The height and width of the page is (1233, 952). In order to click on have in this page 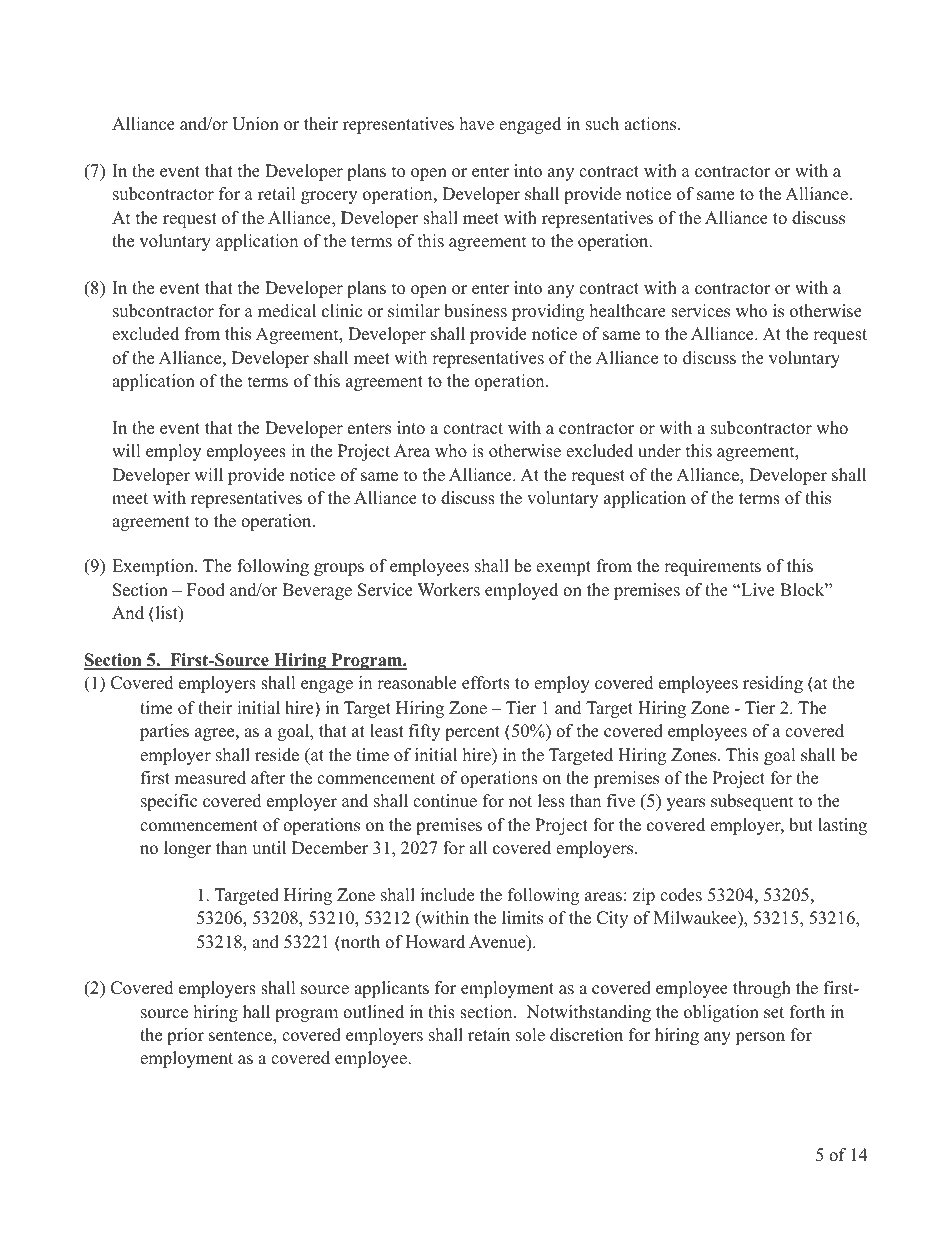, I will do `click(477, 124)`.
